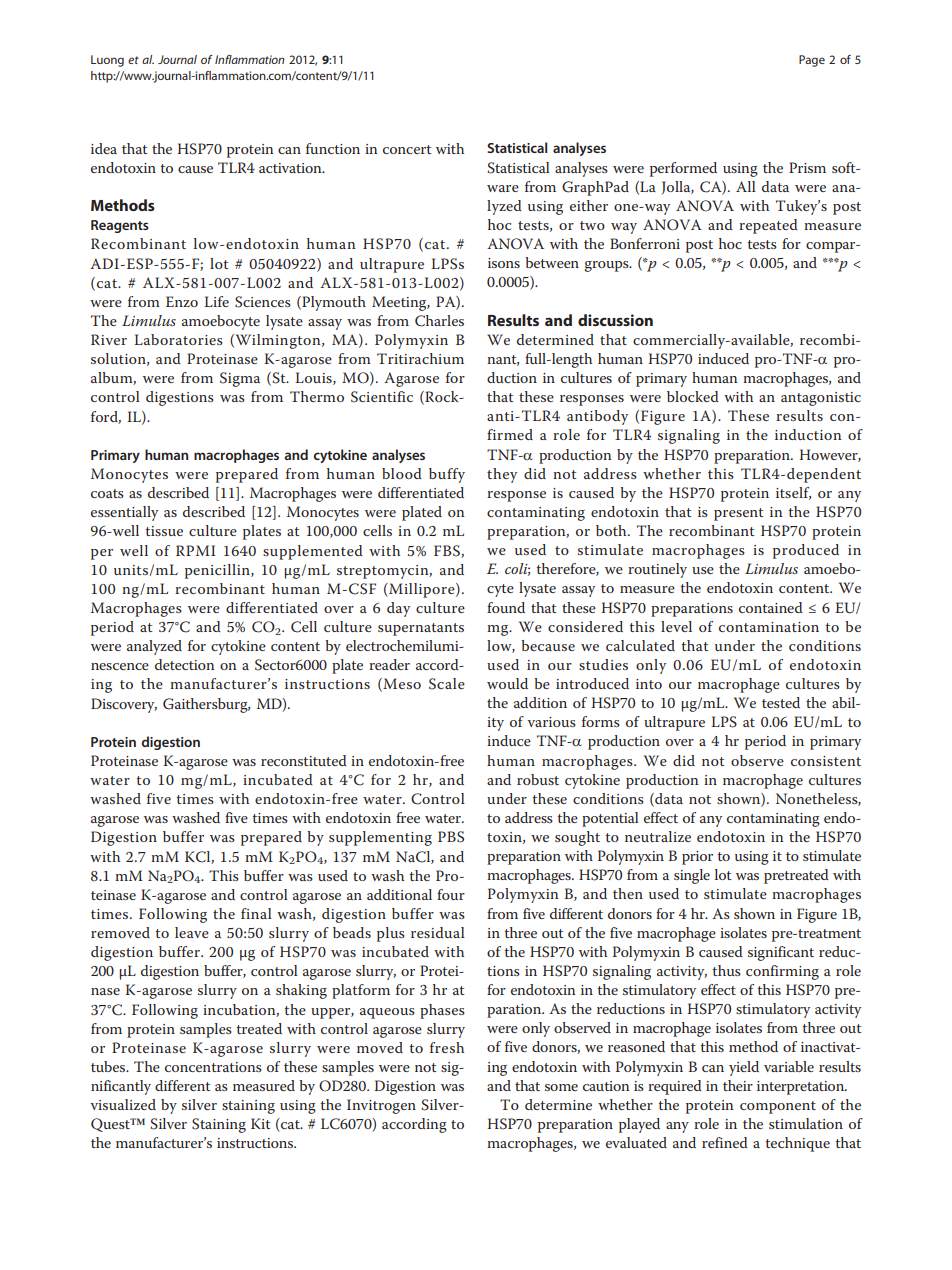  What do you see at coordinates (123, 1104) in the screenshot?
I see `visualized` at bounding box center [123, 1104].
